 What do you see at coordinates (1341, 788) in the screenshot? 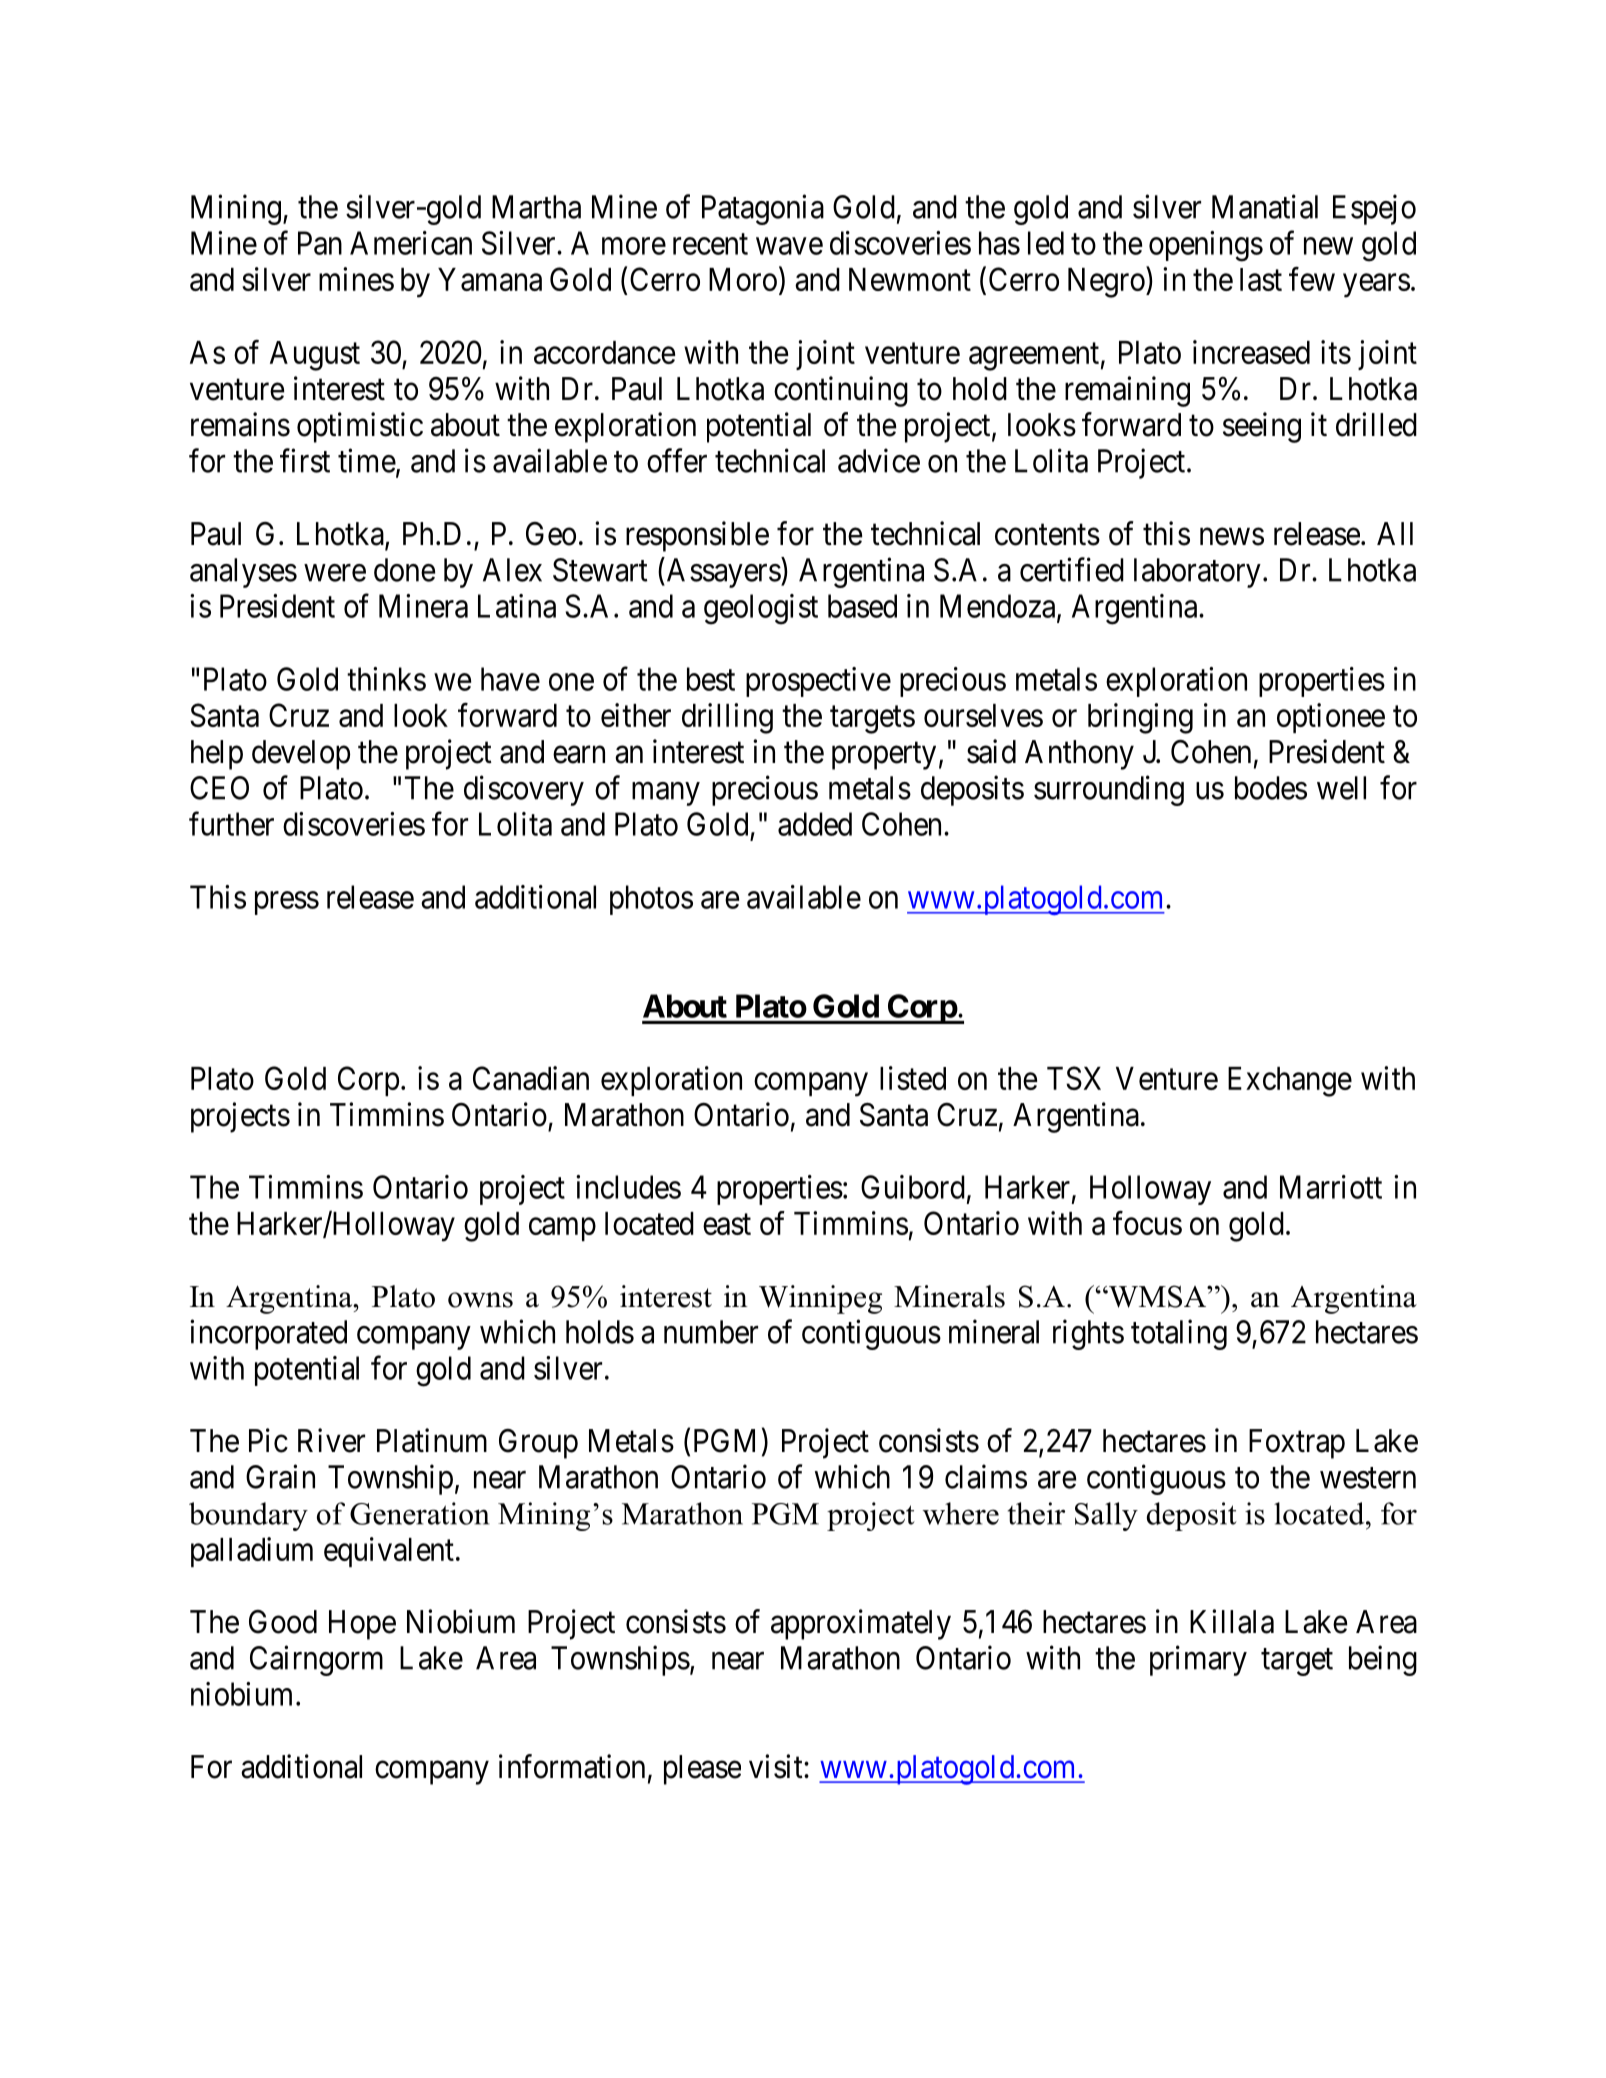
I see `well` at bounding box center [1341, 788].
